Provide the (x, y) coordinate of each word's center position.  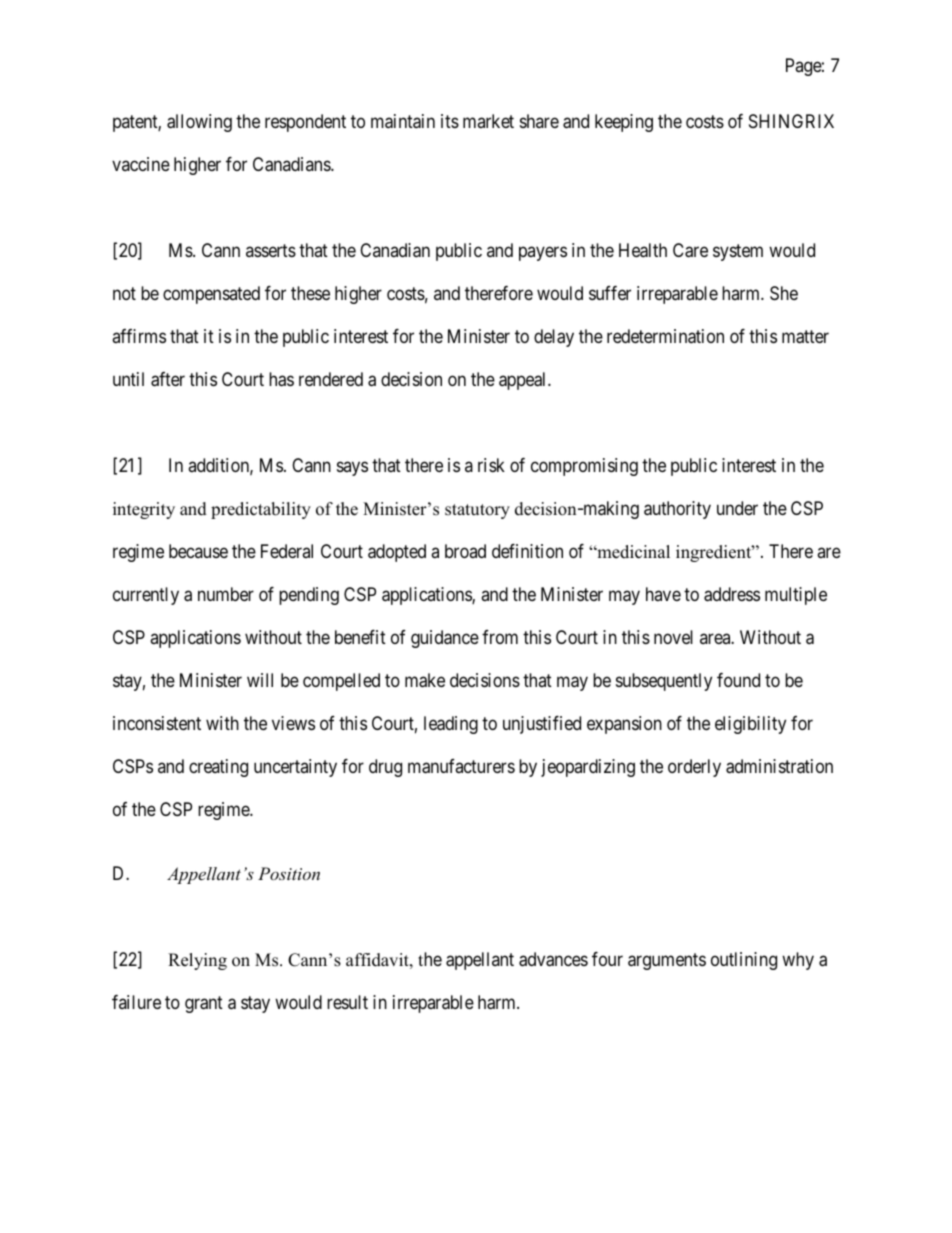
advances (553, 959)
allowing (199, 123)
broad (465, 551)
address (732, 594)
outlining (744, 961)
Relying (197, 961)
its (450, 121)
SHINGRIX (791, 121)
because (198, 551)
